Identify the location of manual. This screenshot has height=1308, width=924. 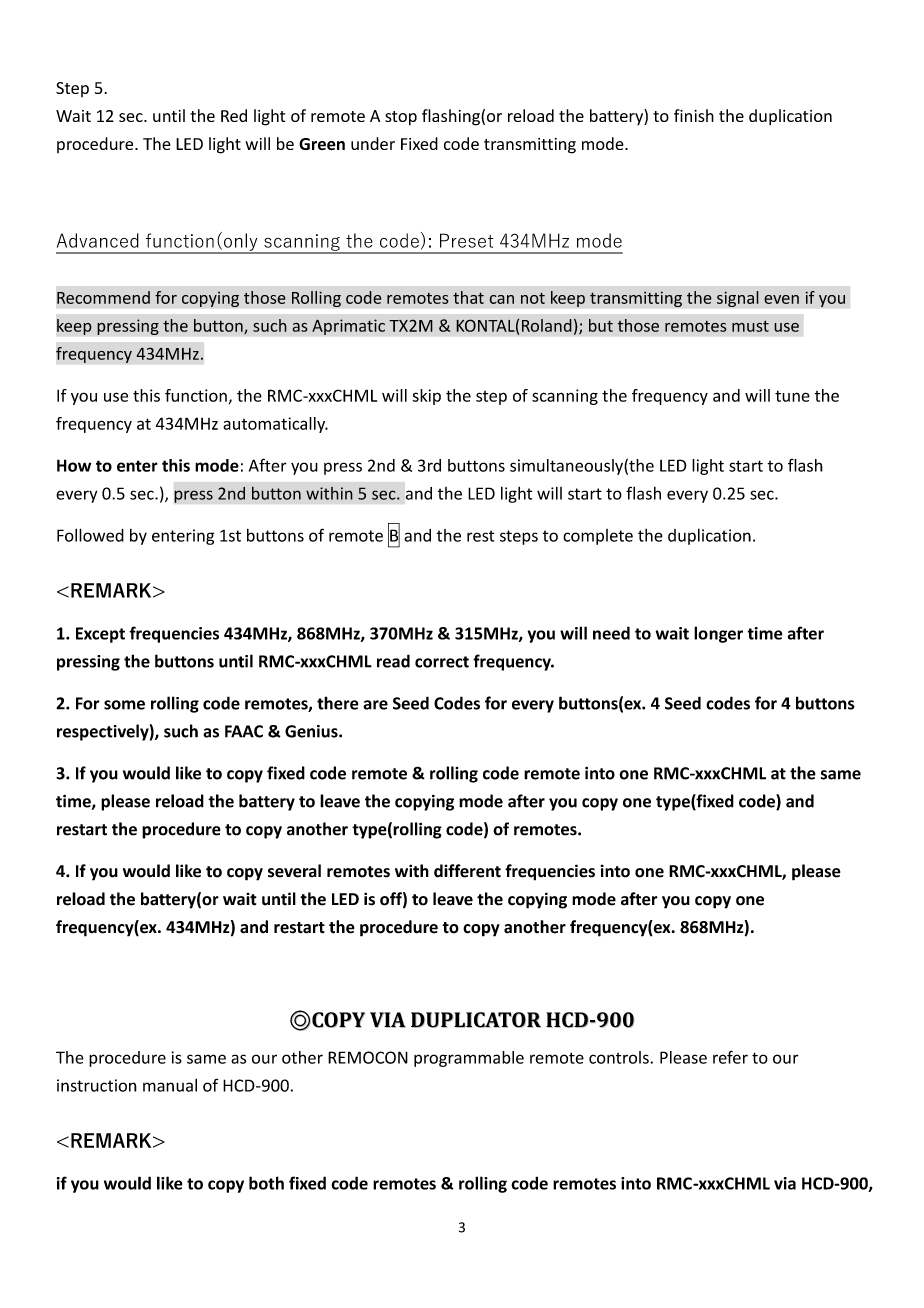
(170, 1085).
